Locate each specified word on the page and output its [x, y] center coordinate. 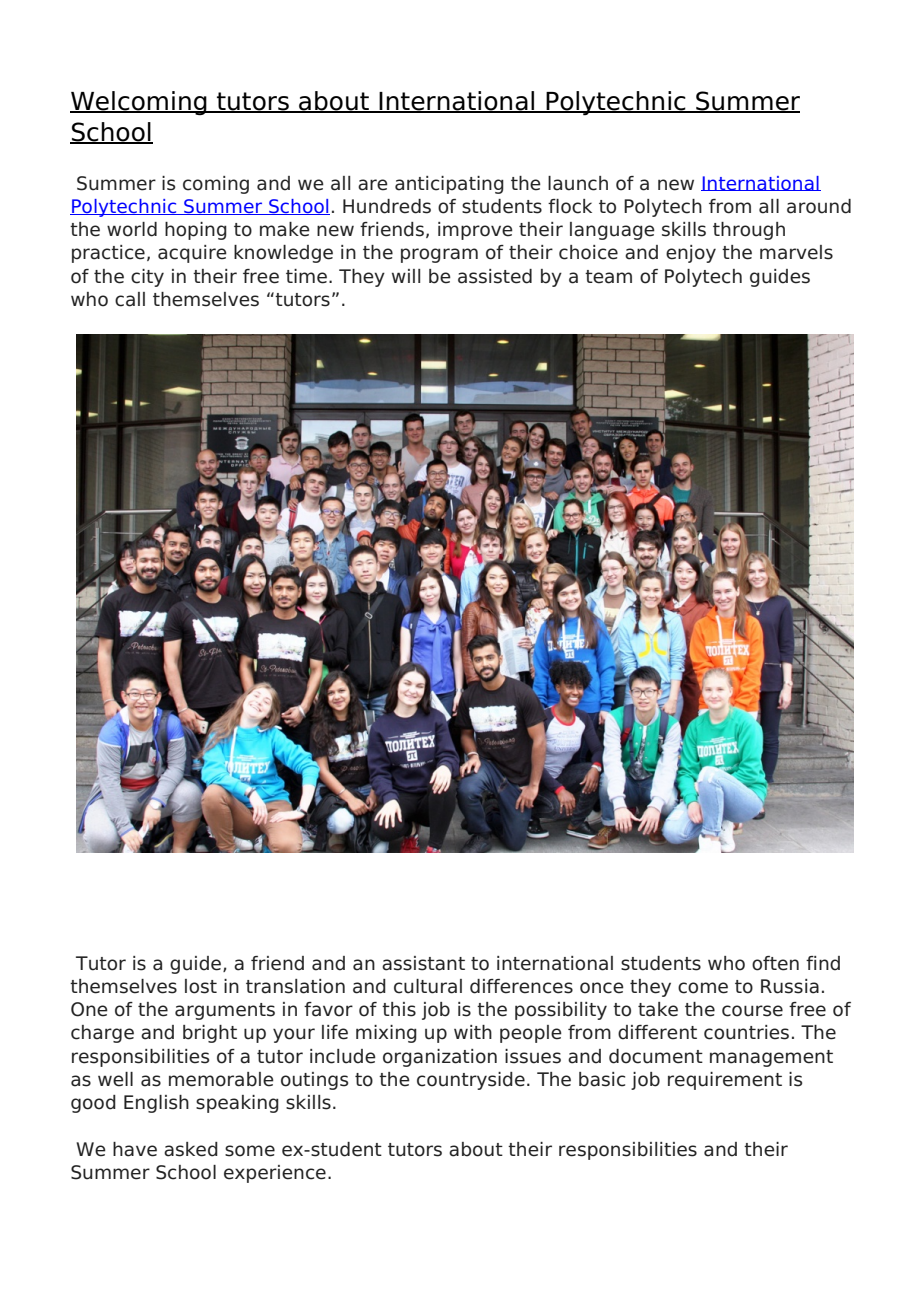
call [130, 299]
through [749, 231]
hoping [196, 231]
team [608, 277]
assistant [423, 963]
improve [475, 231]
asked [191, 1149]
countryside [471, 1081]
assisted [495, 276]
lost [201, 986]
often [775, 963]
